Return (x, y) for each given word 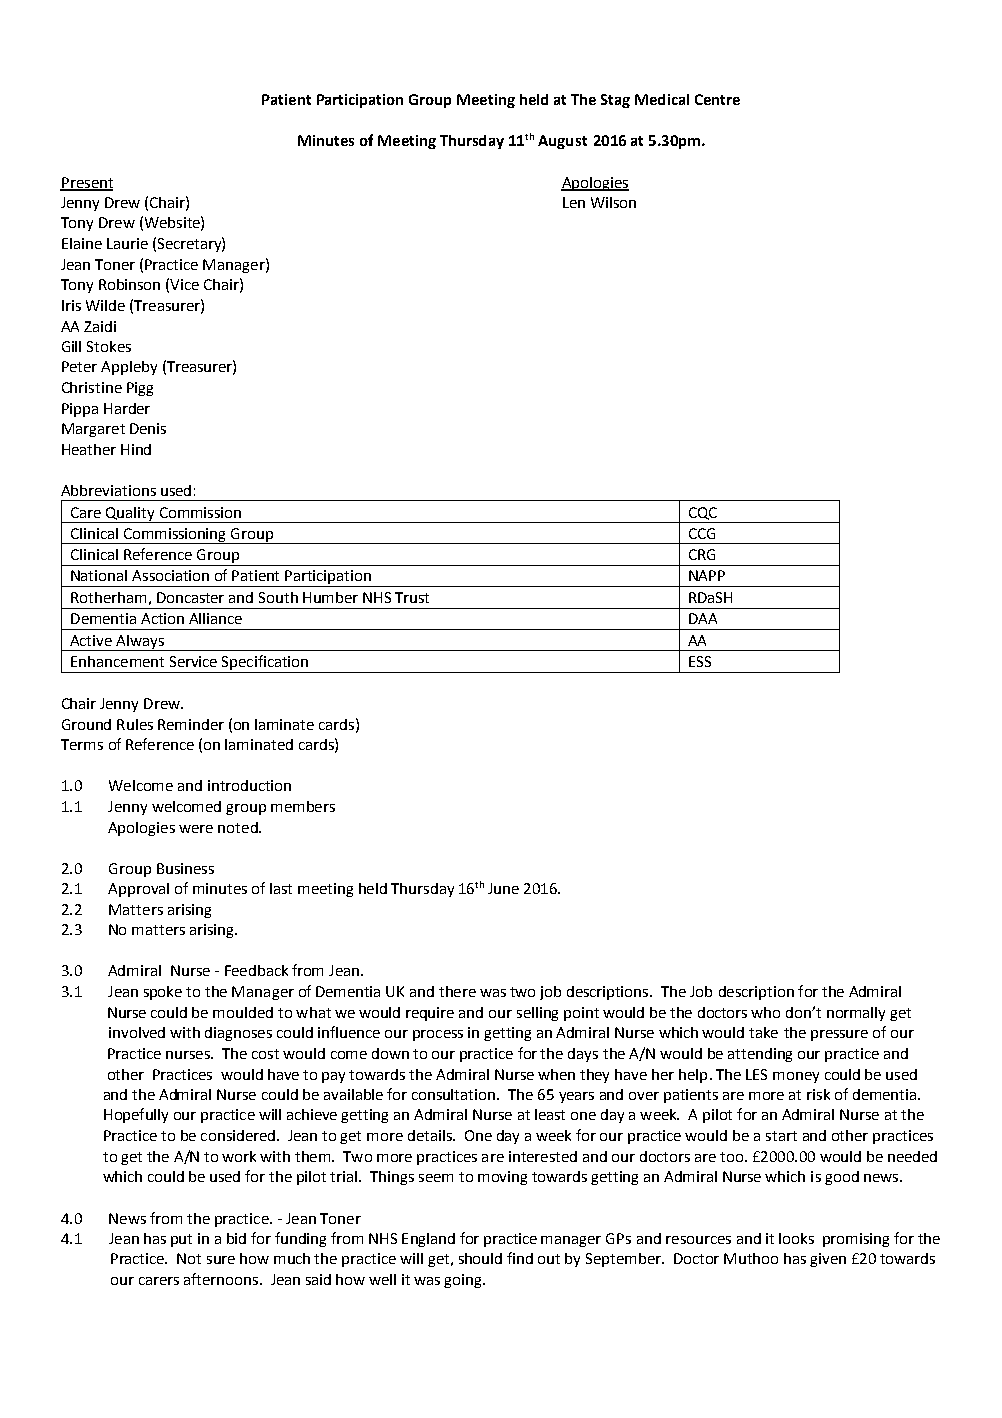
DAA (703, 618)
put (181, 1240)
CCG (702, 533)
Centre (717, 99)
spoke (163, 993)
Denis (148, 428)
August (562, 142)
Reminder (191, 724)
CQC (703, 513)
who (765, 1012)
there (457, 991)
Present (86, 183)
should (480, 1258)
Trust (412, 597)
